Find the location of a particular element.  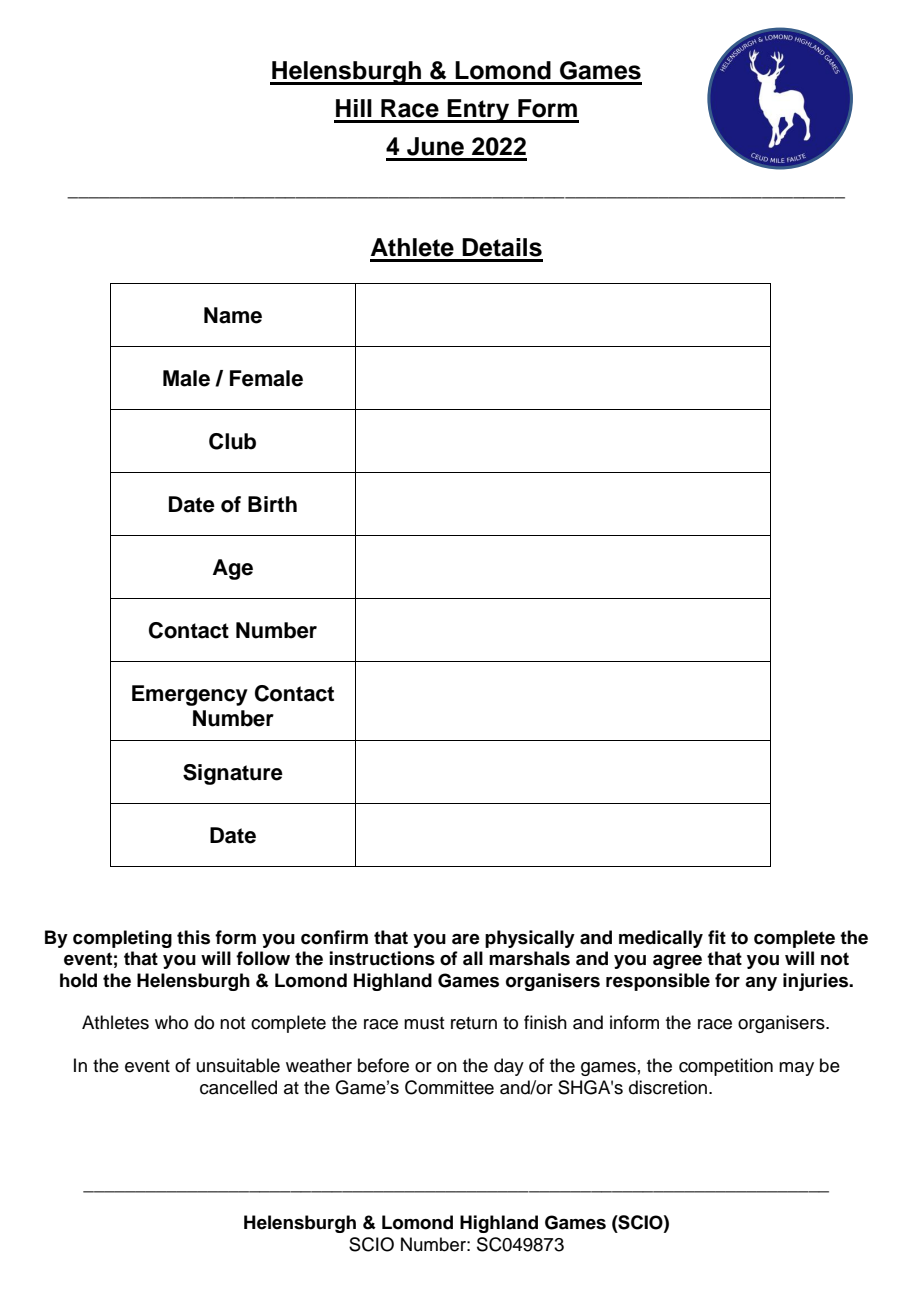

competition is located at coordinates (726, 1067).
